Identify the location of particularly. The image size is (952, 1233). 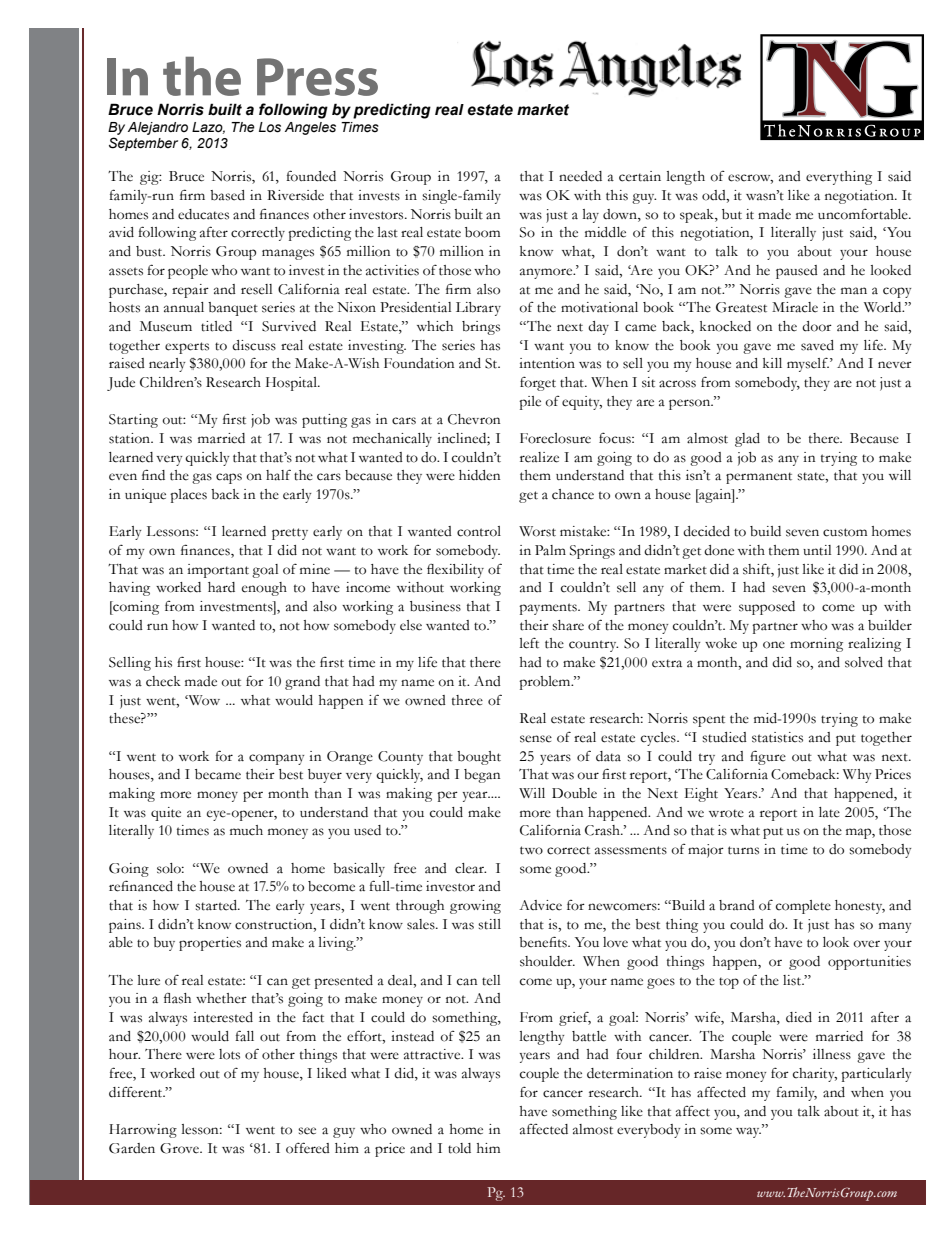
(876, 1075).
